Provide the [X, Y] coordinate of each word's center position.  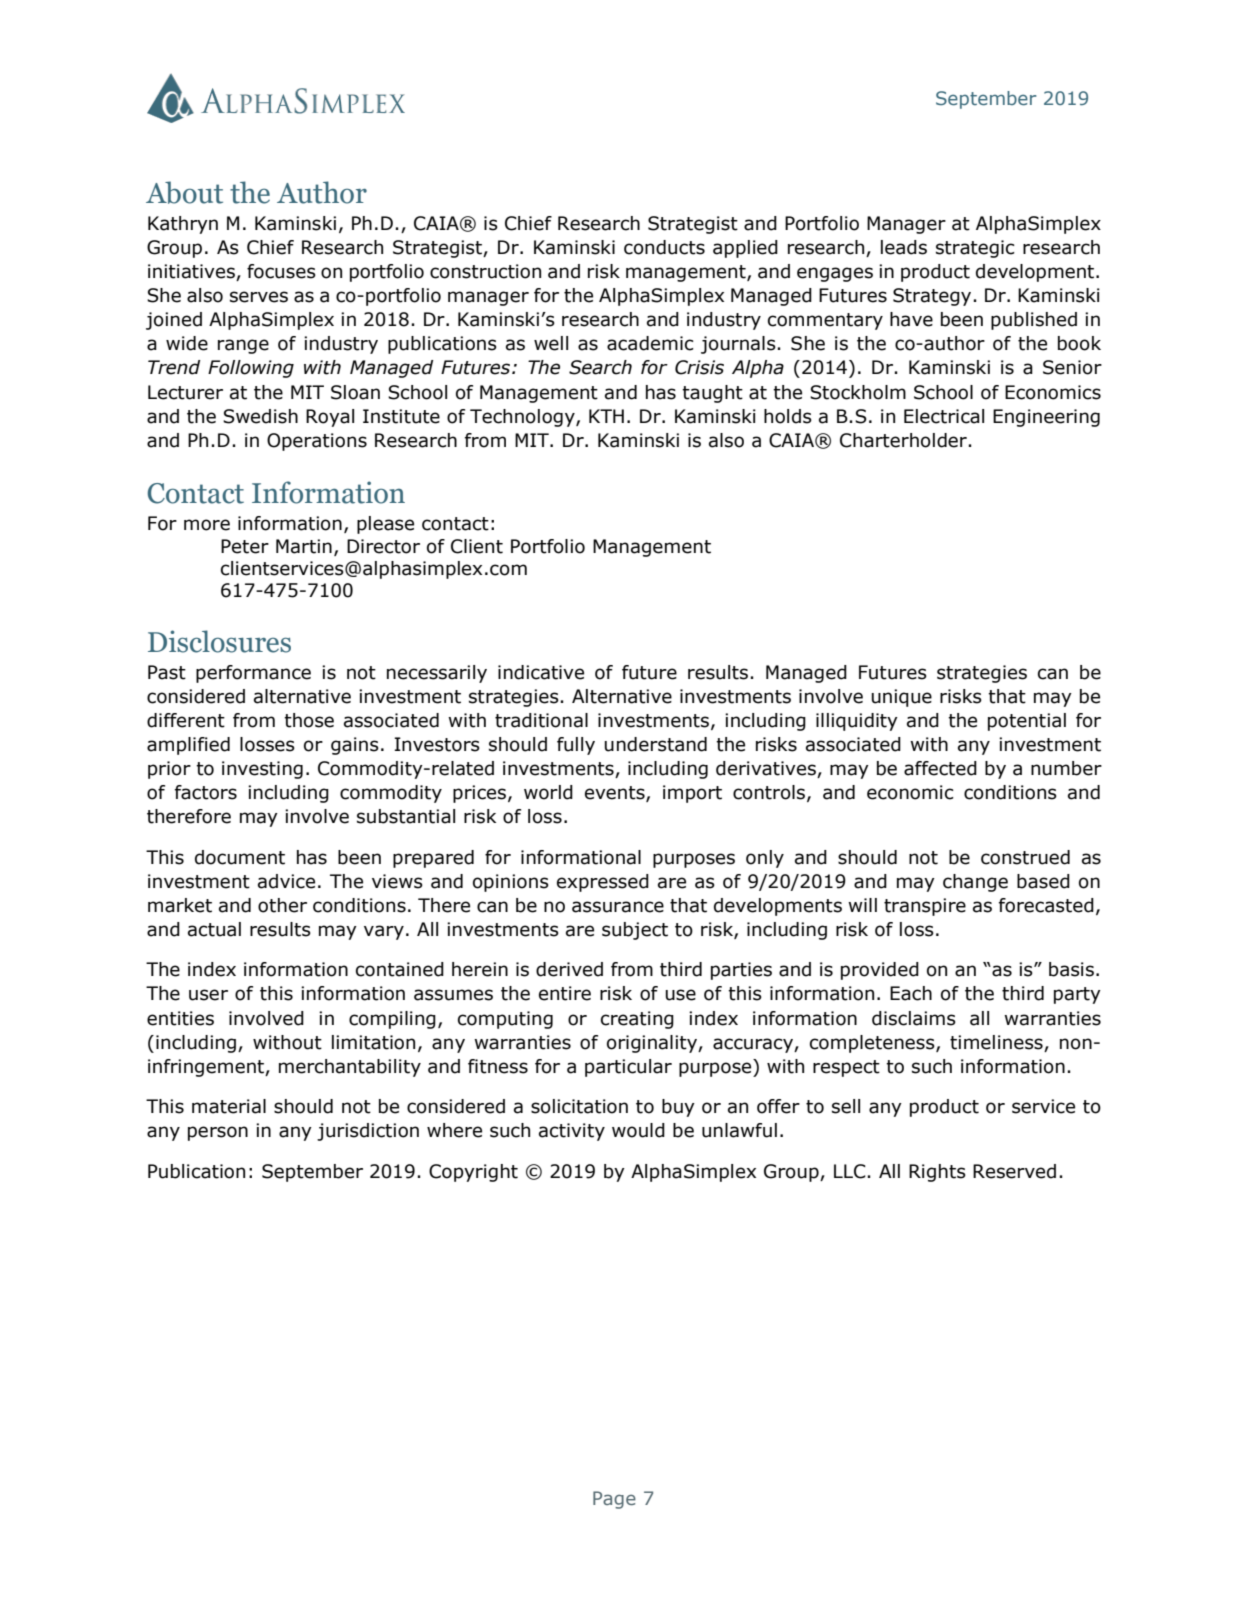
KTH [606, 416]
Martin [304, 546]
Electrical [944, 416]
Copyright [473, 1173]
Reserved [1014, 1171]
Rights [937, 1173]
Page [614, 1500]
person [218, 1133]
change [975, 883]
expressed [603, 883]
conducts [664, 247]
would [638, 1130]
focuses [281, 271]
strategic [975, 249]
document [240, 857]
